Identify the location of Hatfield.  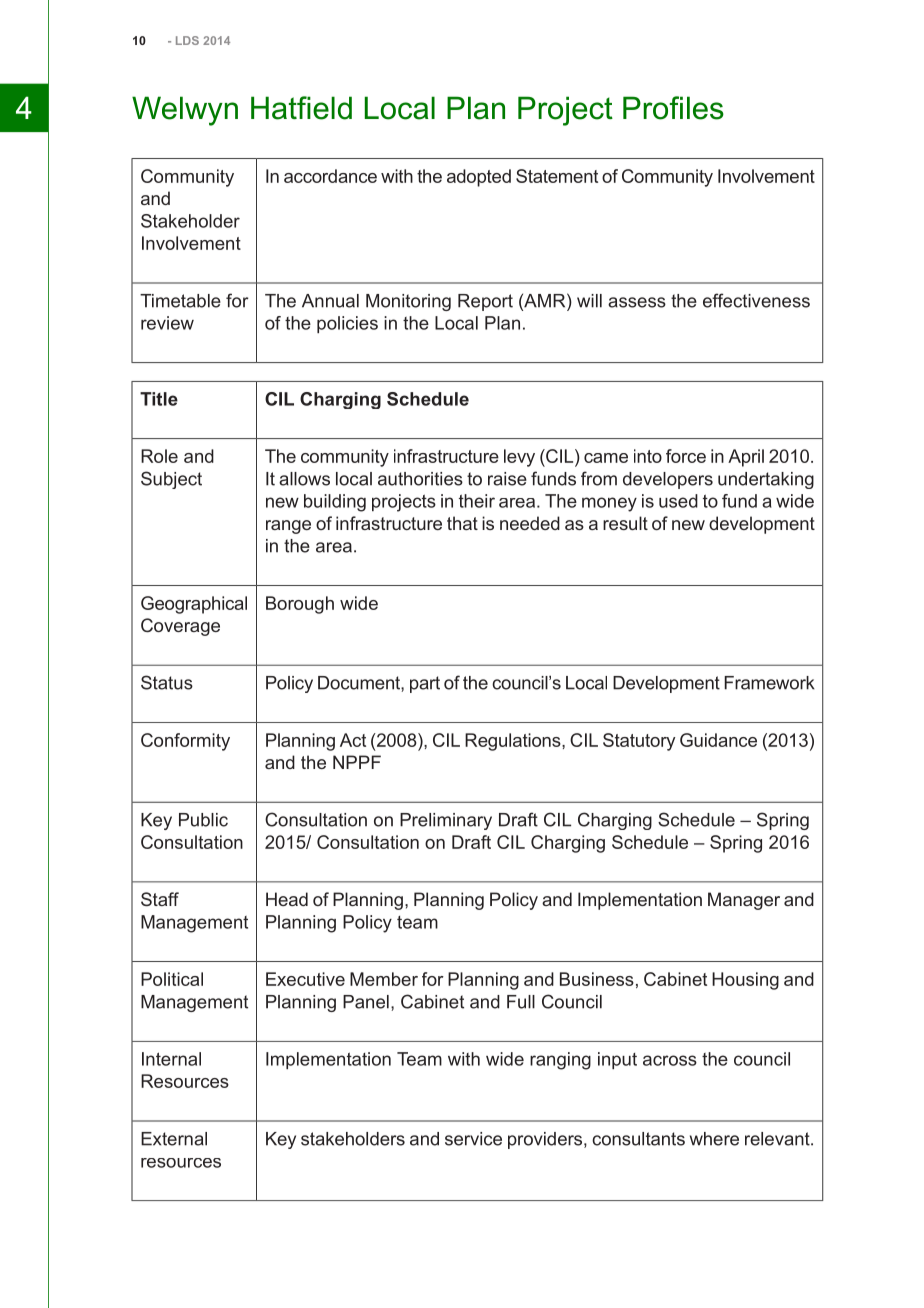
(301, 108).
